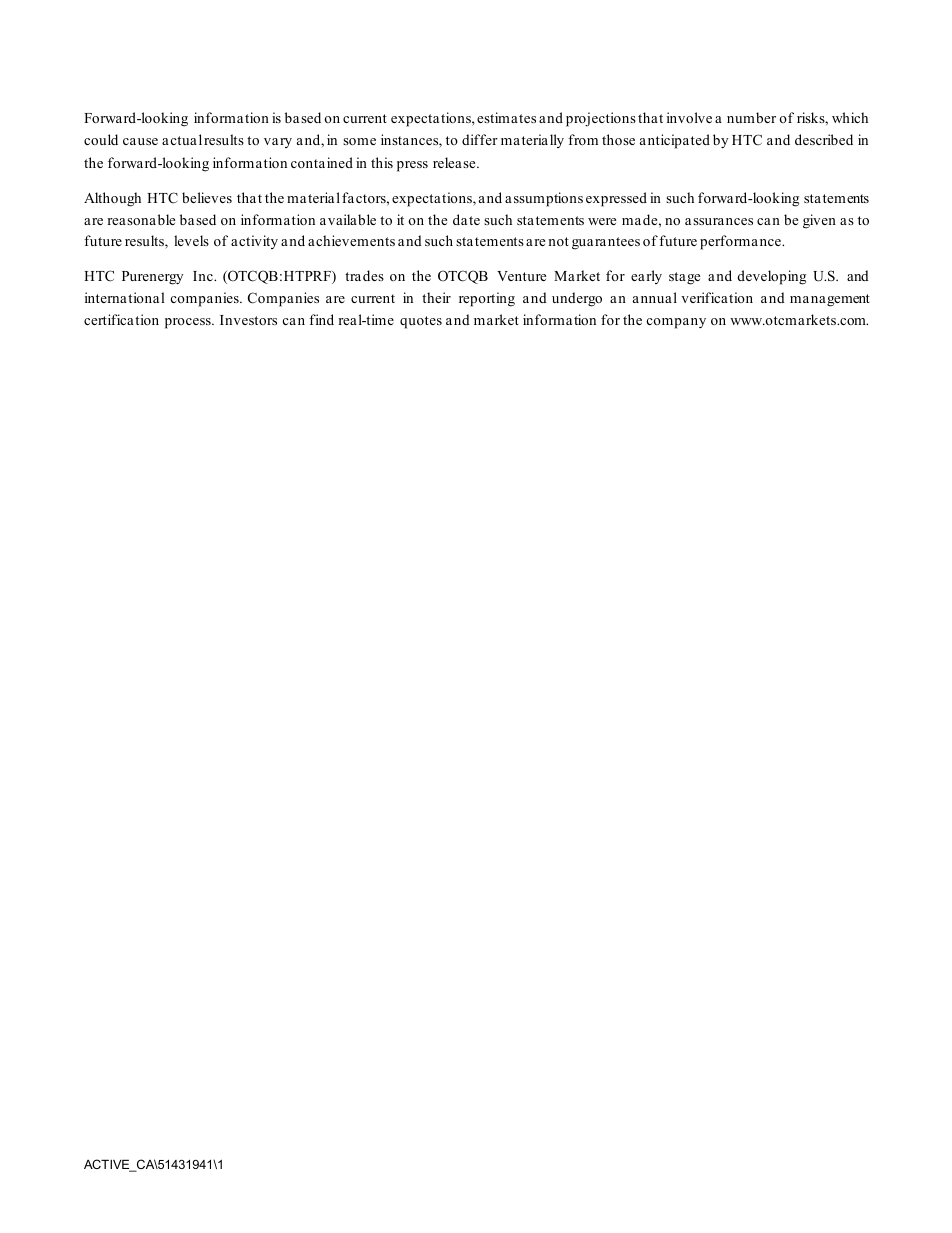 The height and width of the screenshot is (1233, 952). Describe the element at coordinates (521, 276) in the screenshot. I see `Venture` at that location.
